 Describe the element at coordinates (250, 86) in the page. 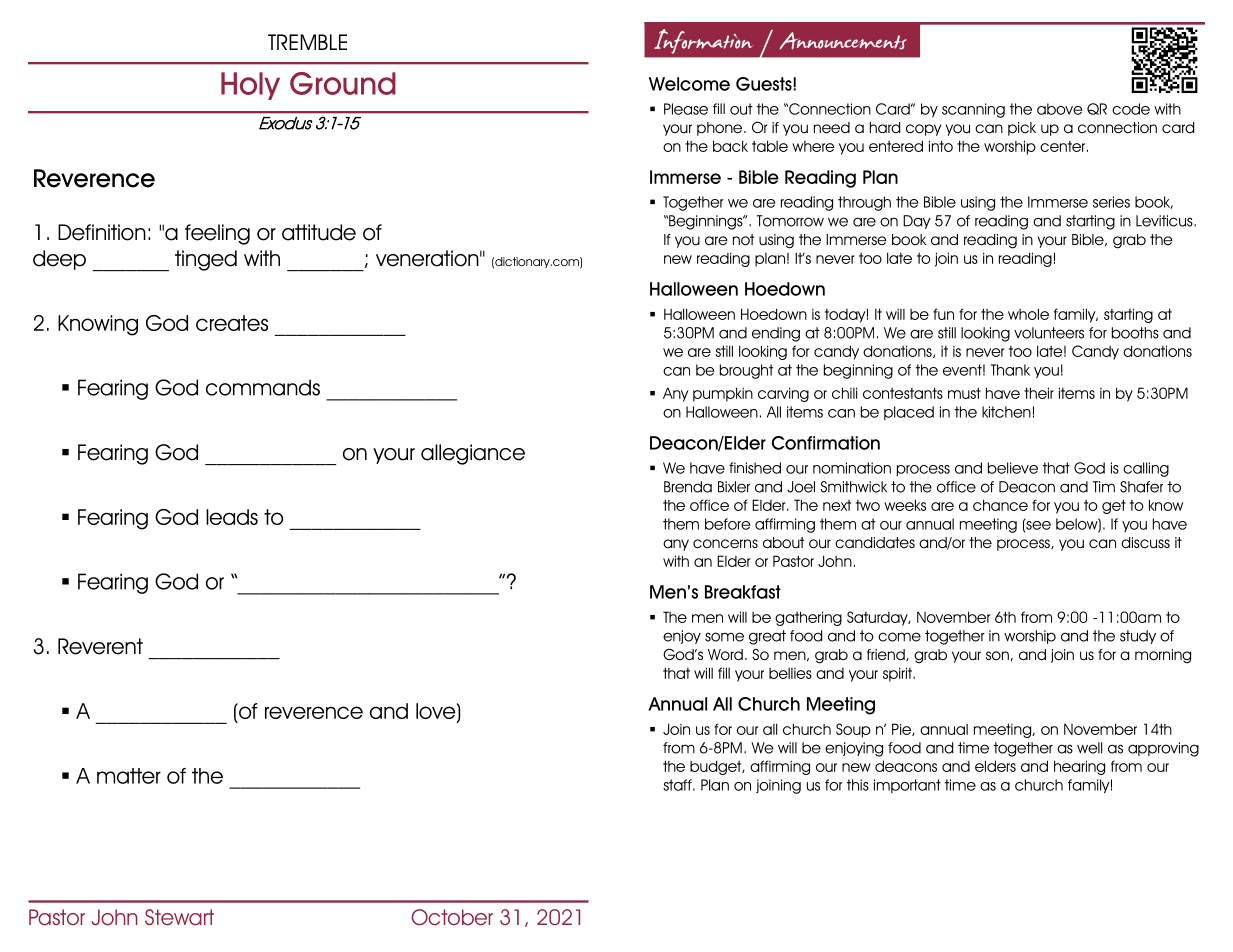

I see `Holy` at that location.
